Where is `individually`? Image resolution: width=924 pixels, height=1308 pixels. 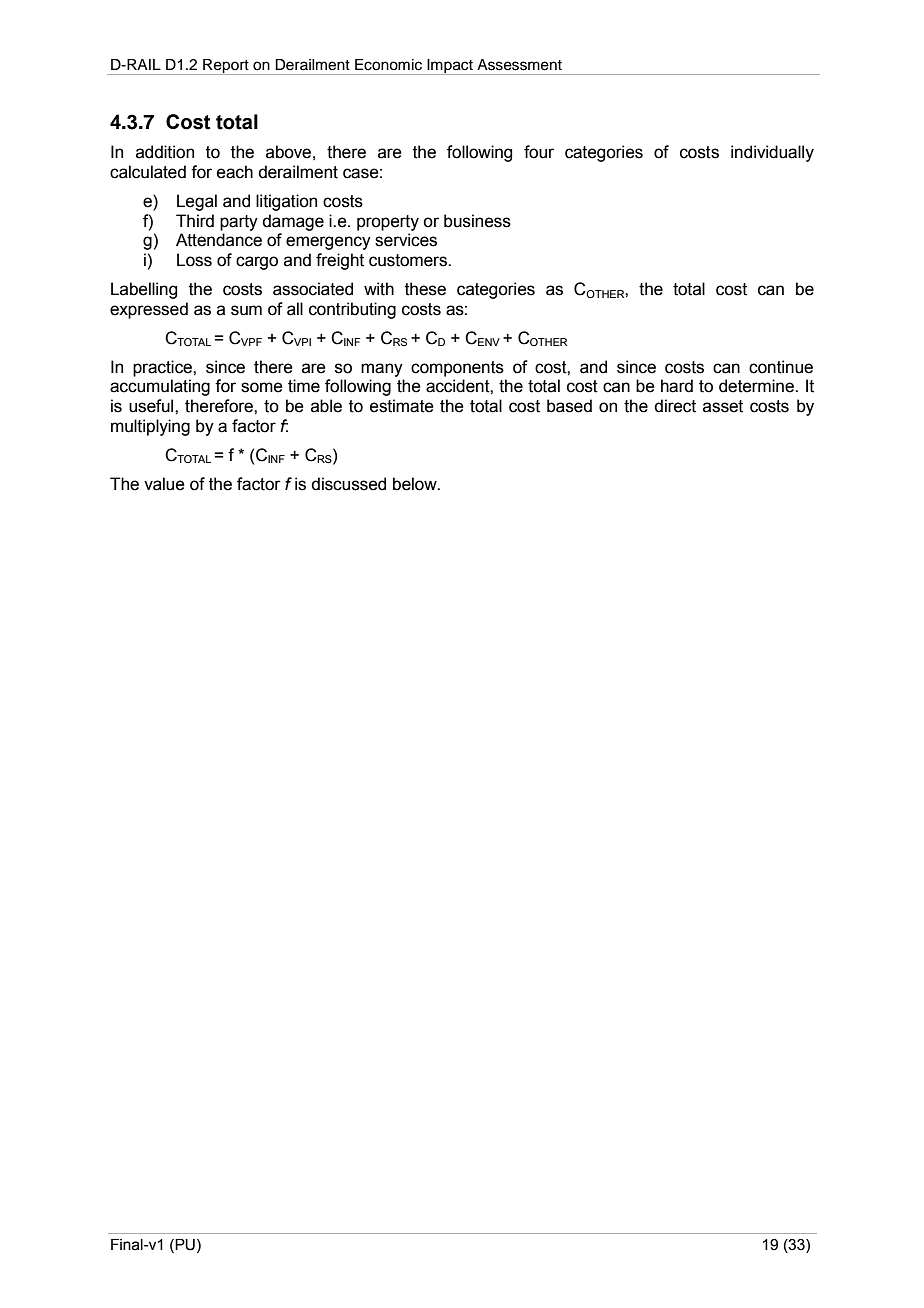 individually is located at coordinates (772, 153).
